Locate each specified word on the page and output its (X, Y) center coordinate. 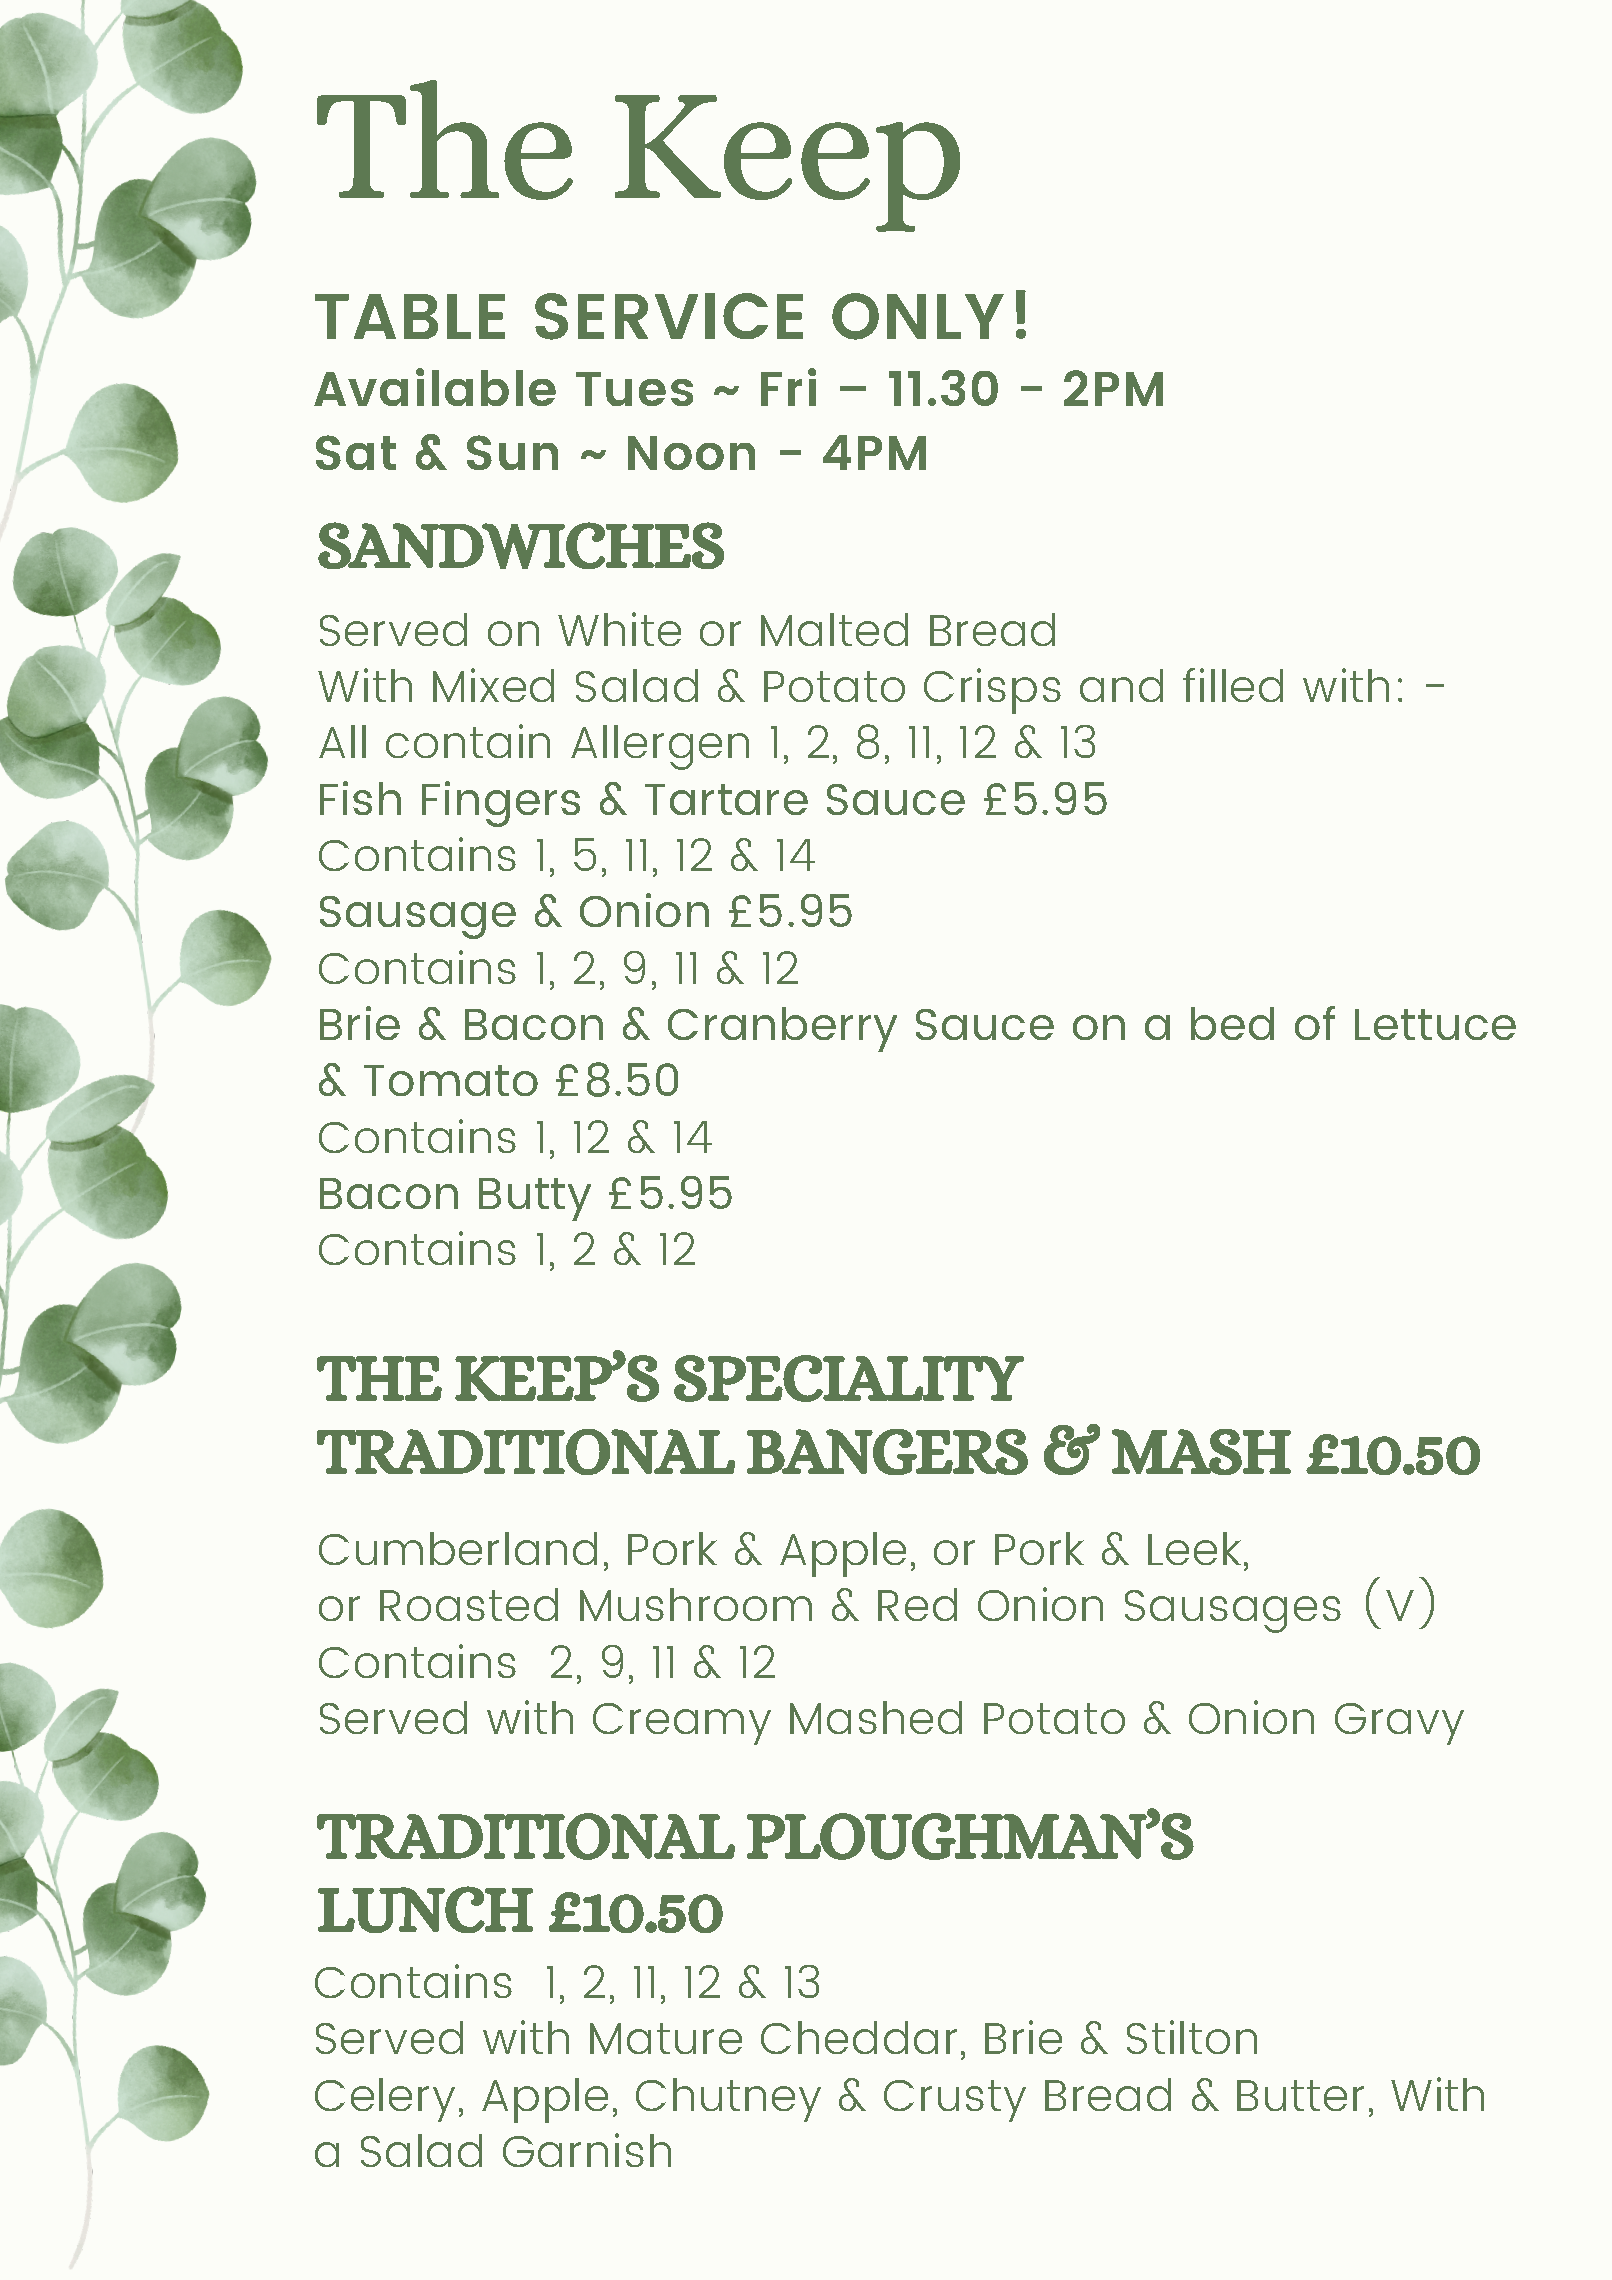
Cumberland (458, 1548)
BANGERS (887, 1452)
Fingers (501, 804)
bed (1232, 1023)
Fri (788, 387)
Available (435, 387)
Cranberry (782, 1029)
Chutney (728, 2100)
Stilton (1192, 2037)
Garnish (587, 2150)
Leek (1194, 1548)
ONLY (918, 316)
